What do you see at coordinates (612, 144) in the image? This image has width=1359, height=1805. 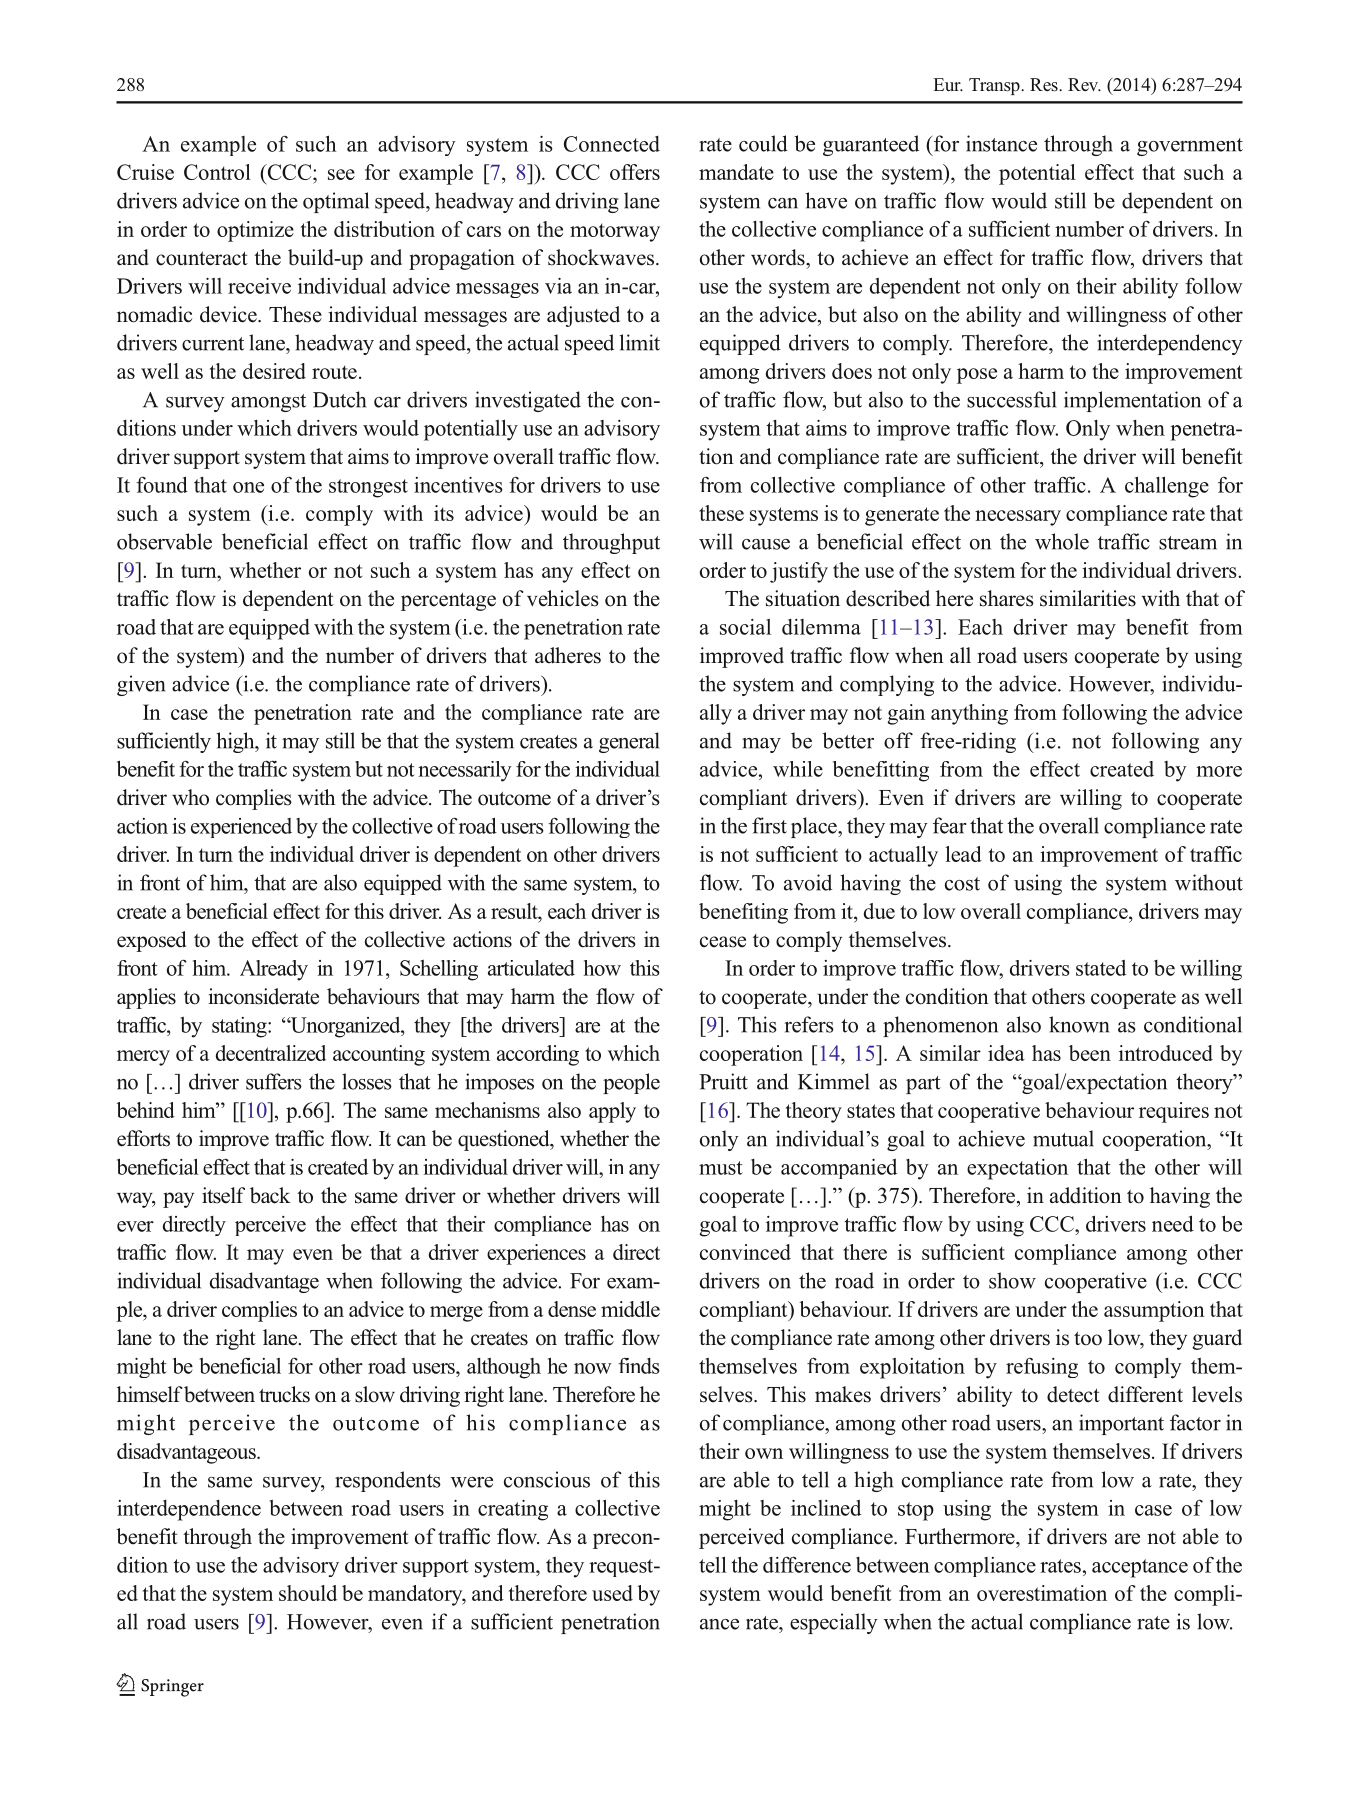 I see `Connected` at bounding box center [612, 144].
